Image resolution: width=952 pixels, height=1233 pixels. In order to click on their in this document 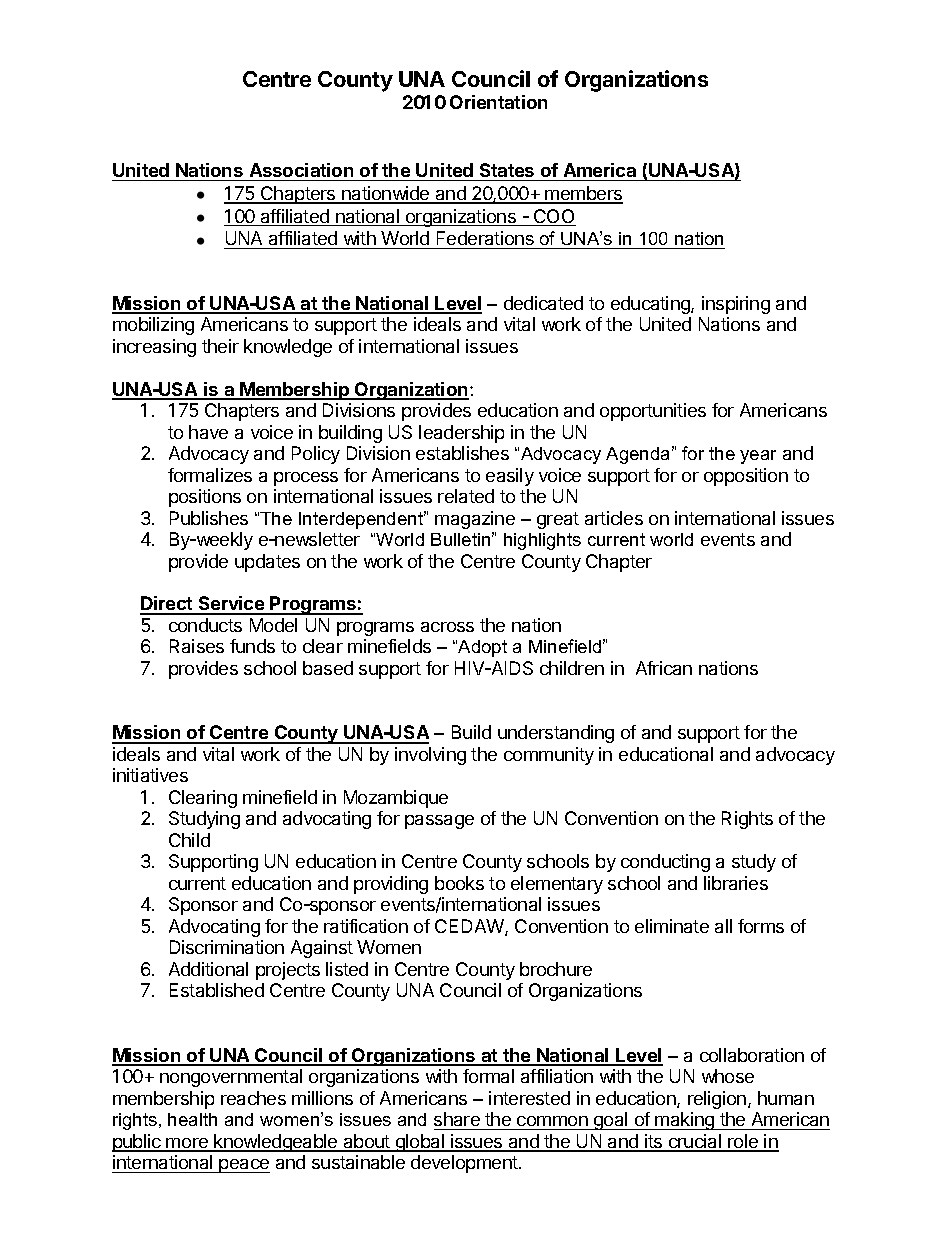, I will do `click(220, 346)`.
